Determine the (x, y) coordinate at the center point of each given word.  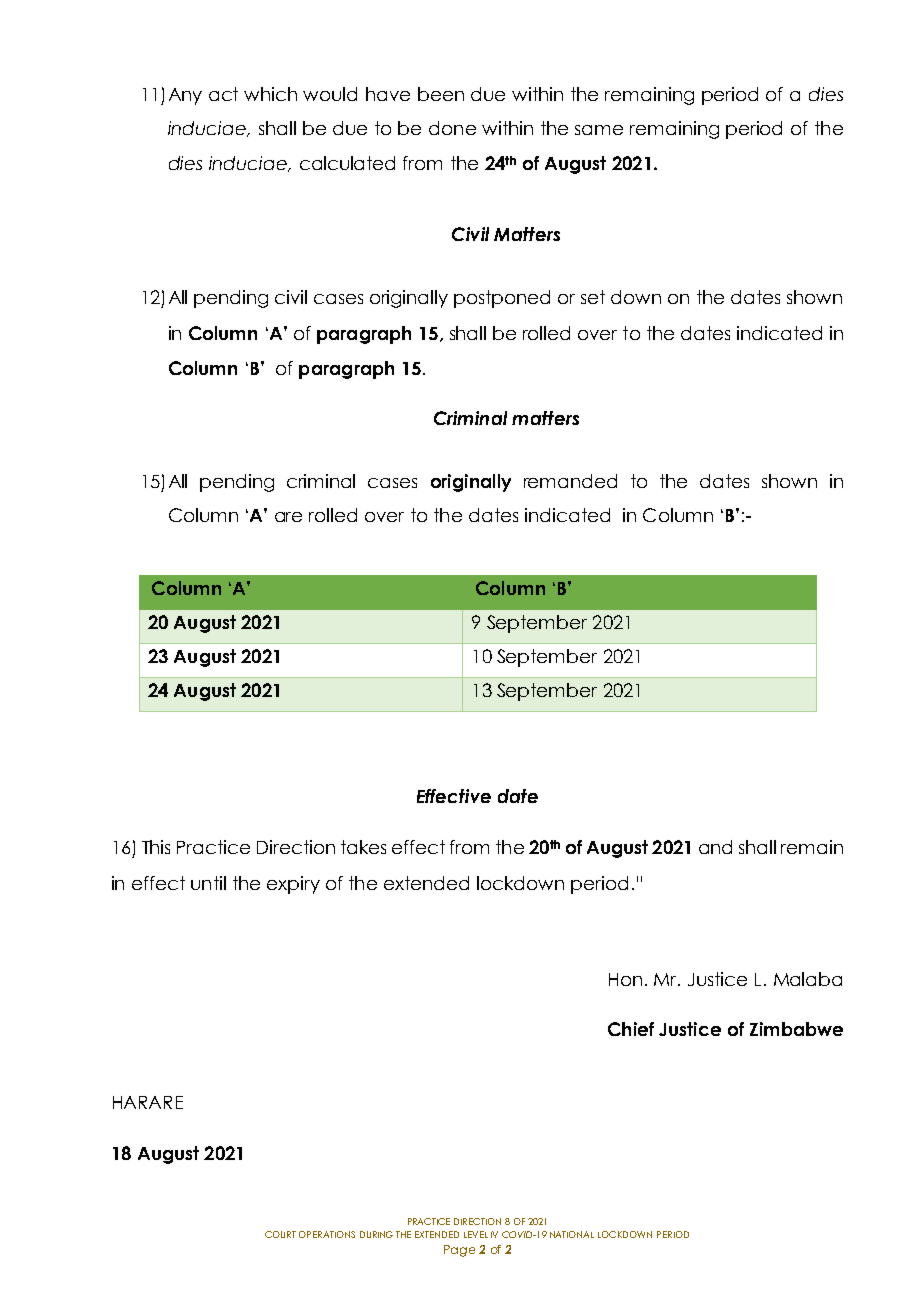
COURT (280, 1234)
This (156, 847)
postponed (502, 299)
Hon (625, 979)
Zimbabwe (796, 1029)
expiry (293, 885)
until (208, 883)
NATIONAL (572, 1234)
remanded (570, 481)
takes (363, 847)
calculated (347, 163)
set (593, 297)
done (452, 128)
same (599, 130)
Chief (631, 1029)
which (270, 94)
